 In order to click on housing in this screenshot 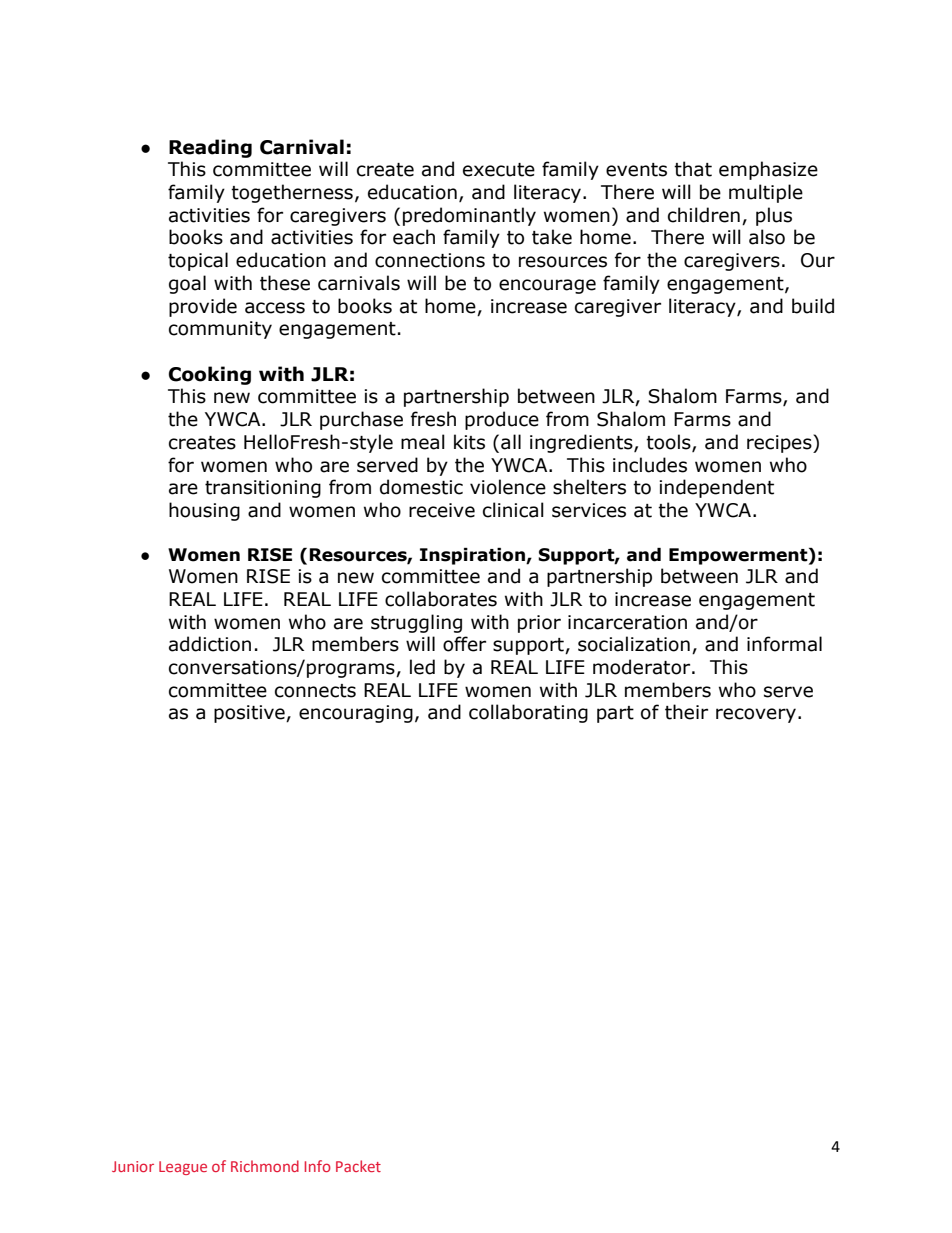, I will do `click(204, 511)`.
